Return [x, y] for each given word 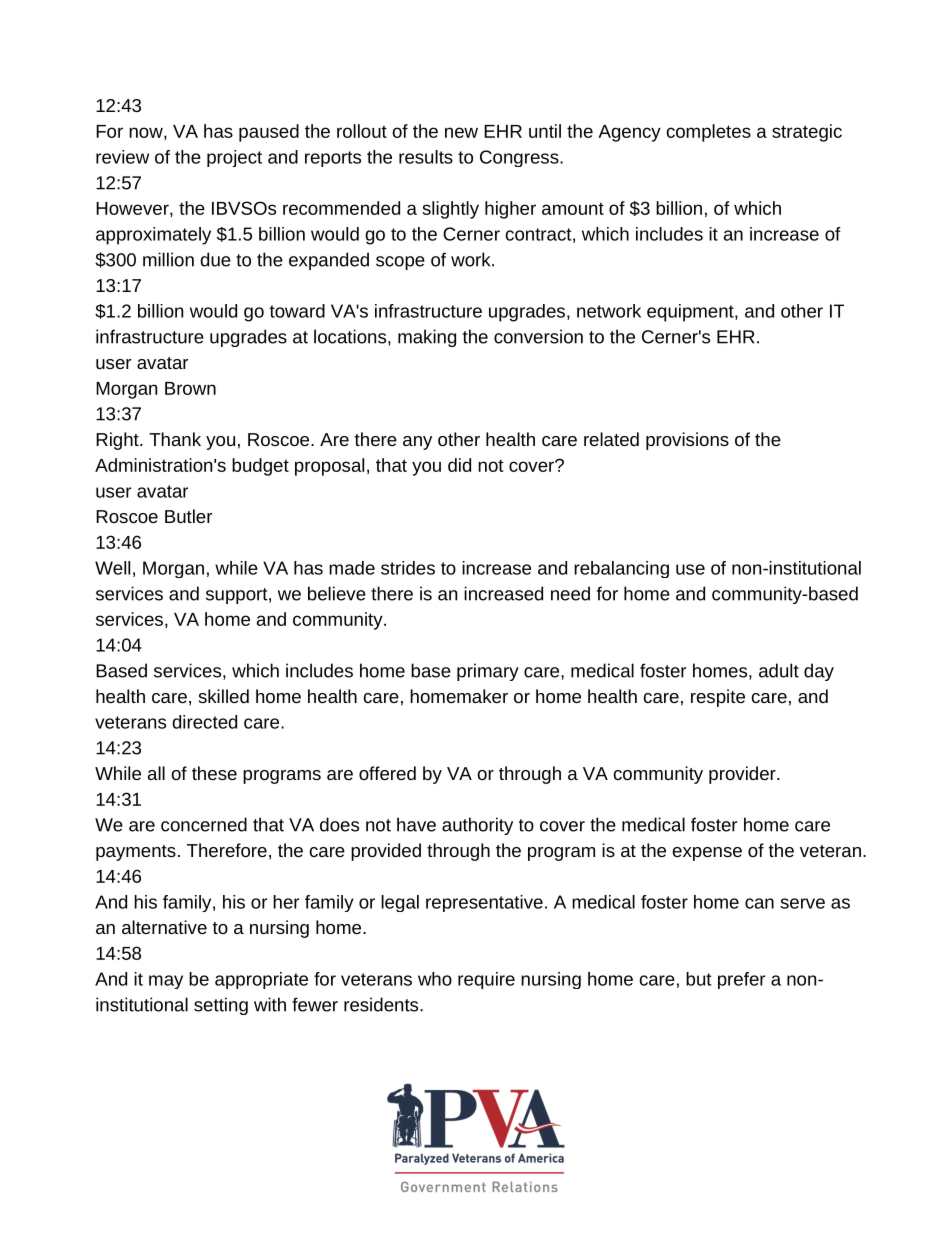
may [166, 982]
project [234, 158]
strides [408, 568]
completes [709, 133]
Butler [188, 516]
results [426, 157]
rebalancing [621, 569]
